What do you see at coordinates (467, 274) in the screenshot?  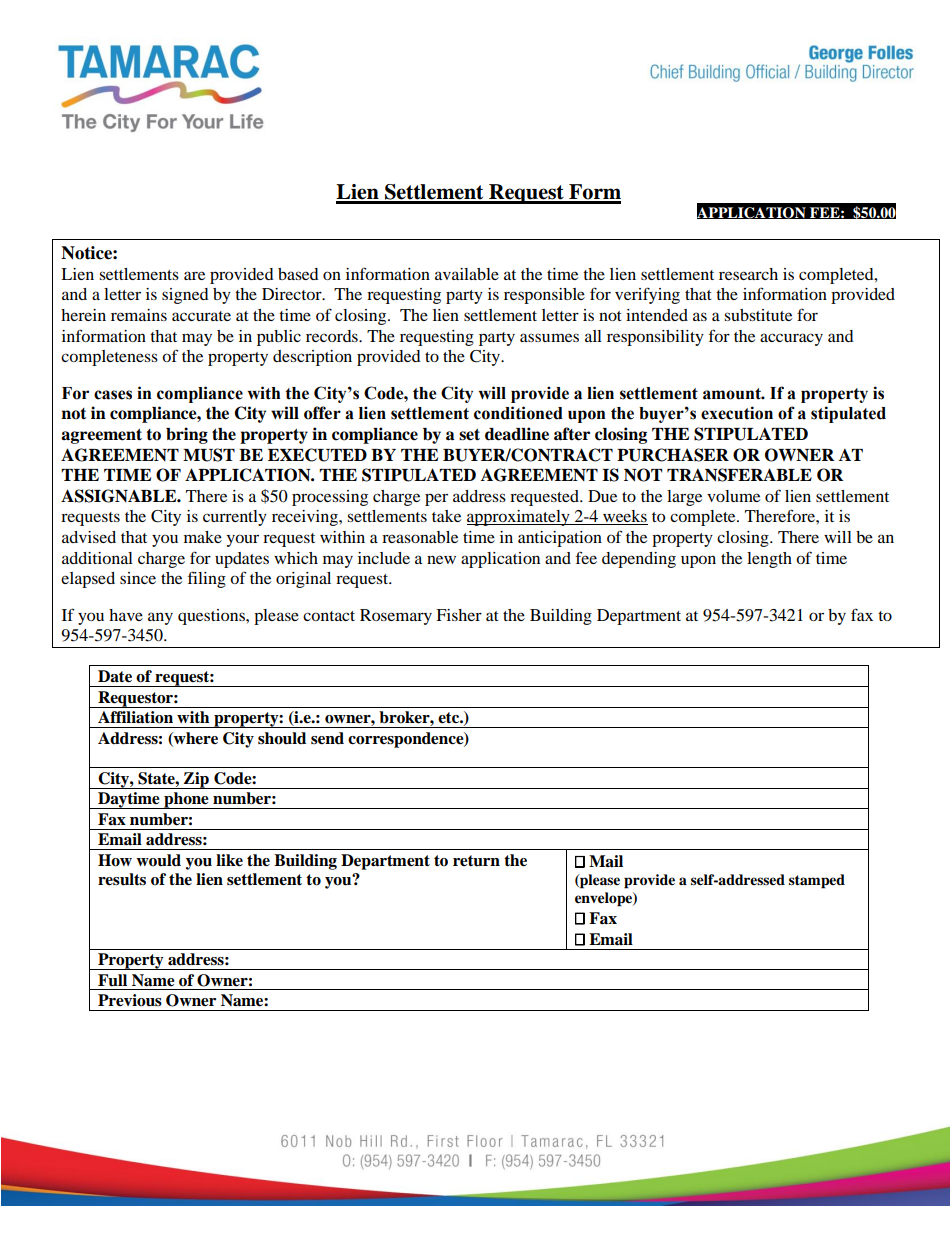 I see `available` at bounding box center [467, 274].
